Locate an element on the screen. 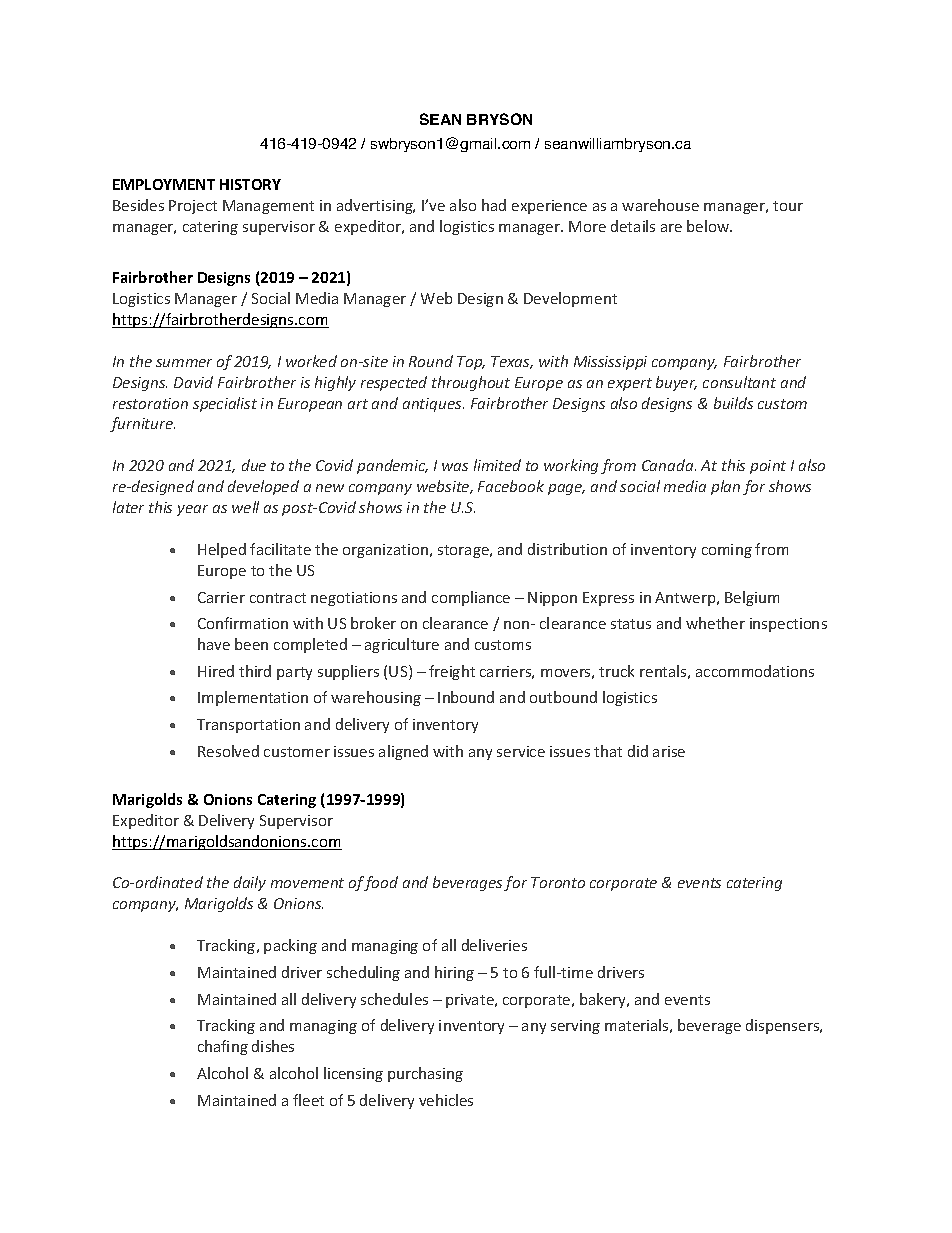  chafing is located at coordinates (223, 1047).
